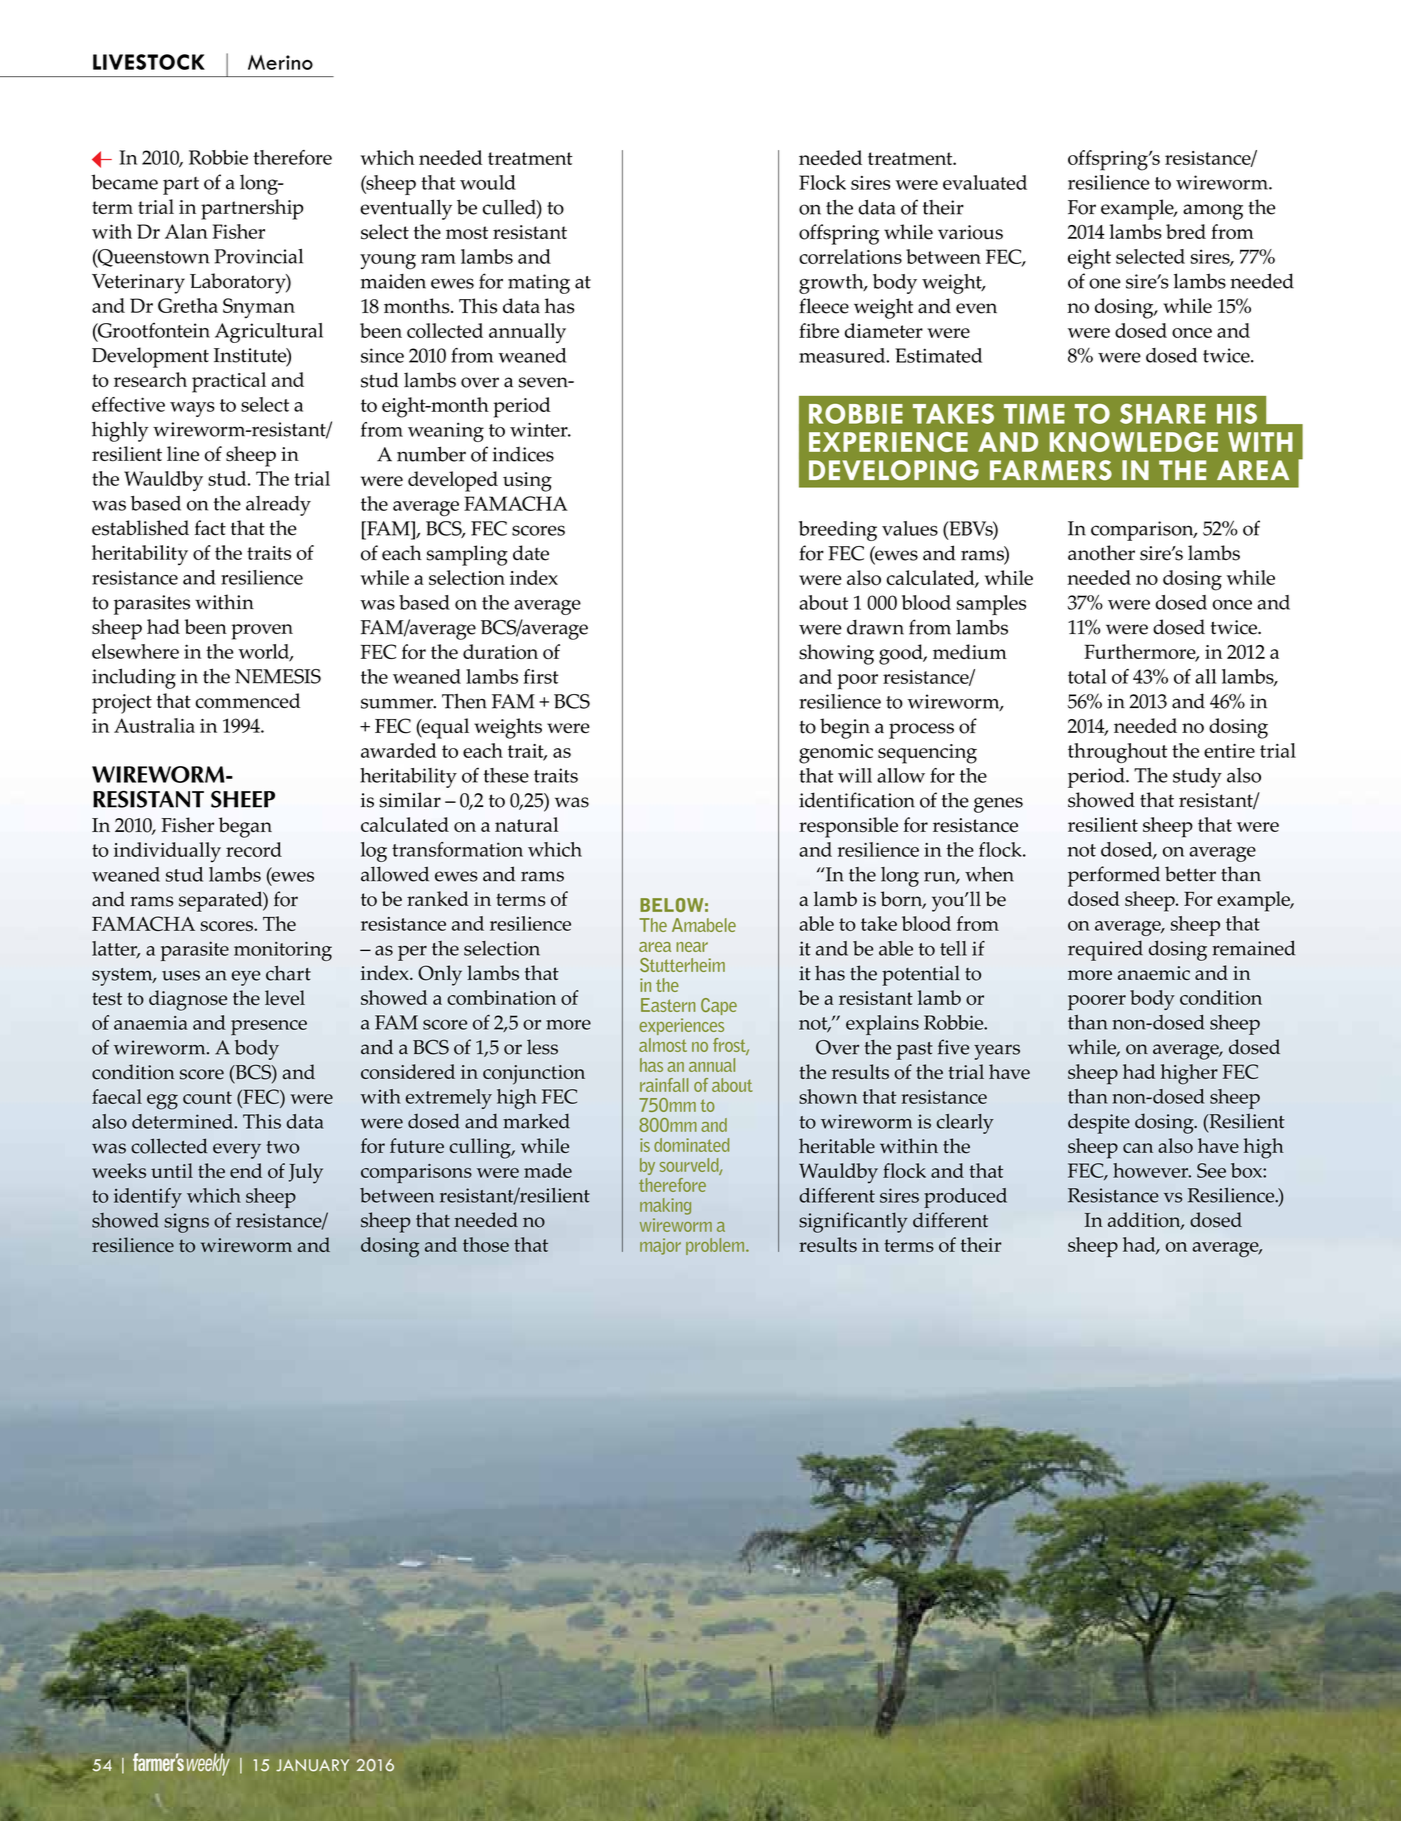 This document has width=1401, height=1821. Describe the element at coordinates (1152, 1170) in the document. I see `however` at that location.
